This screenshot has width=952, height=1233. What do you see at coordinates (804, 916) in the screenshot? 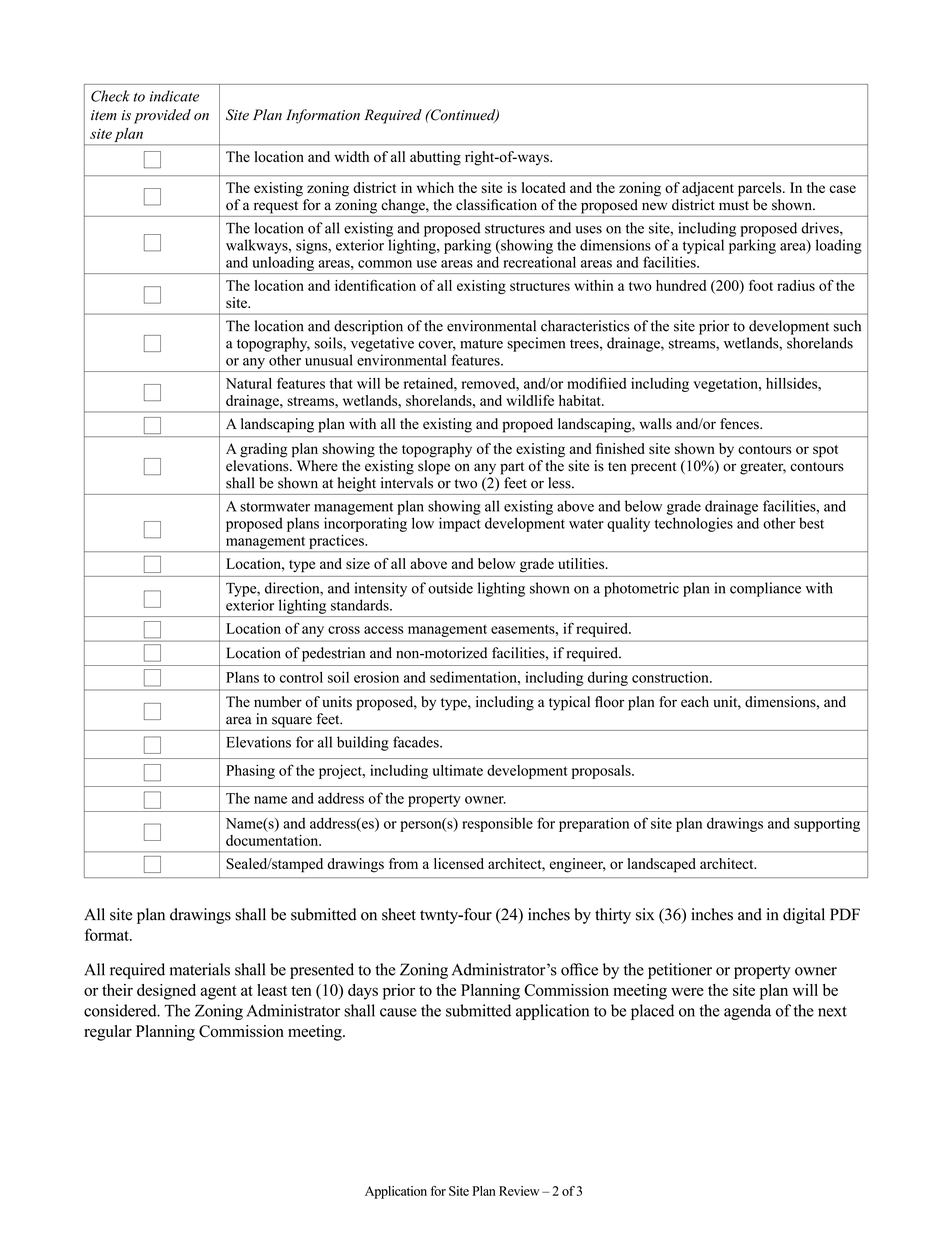
I see `digital` at bounding box center [804, 916].
